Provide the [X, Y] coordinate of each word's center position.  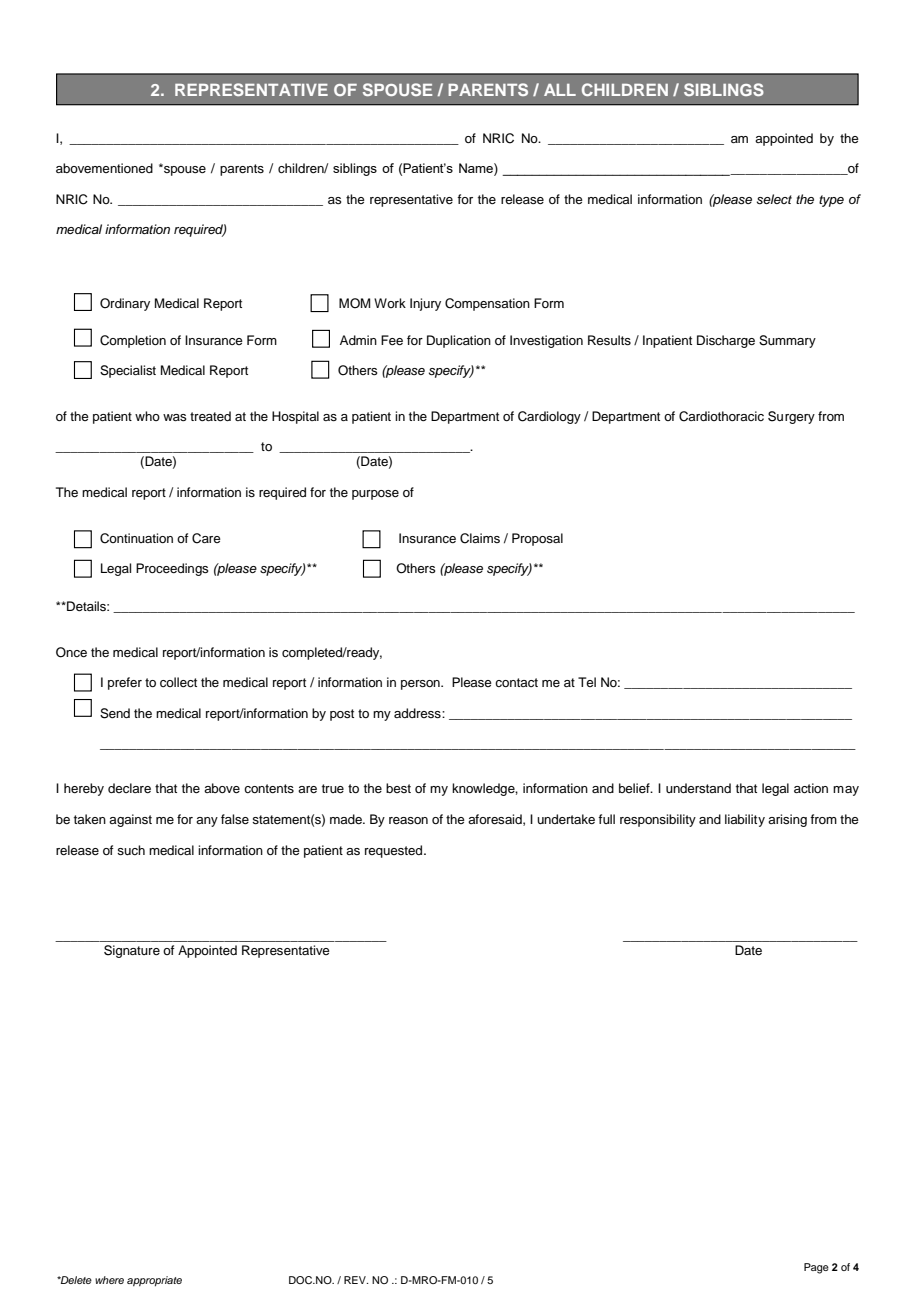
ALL [560, 90]
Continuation [136, 538]
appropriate [154, 1281]
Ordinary [125, 304]
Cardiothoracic [721, 416]
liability [745, 820]
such [131, 850]
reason [408, 820]
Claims [480, 538]
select [774, 199]
